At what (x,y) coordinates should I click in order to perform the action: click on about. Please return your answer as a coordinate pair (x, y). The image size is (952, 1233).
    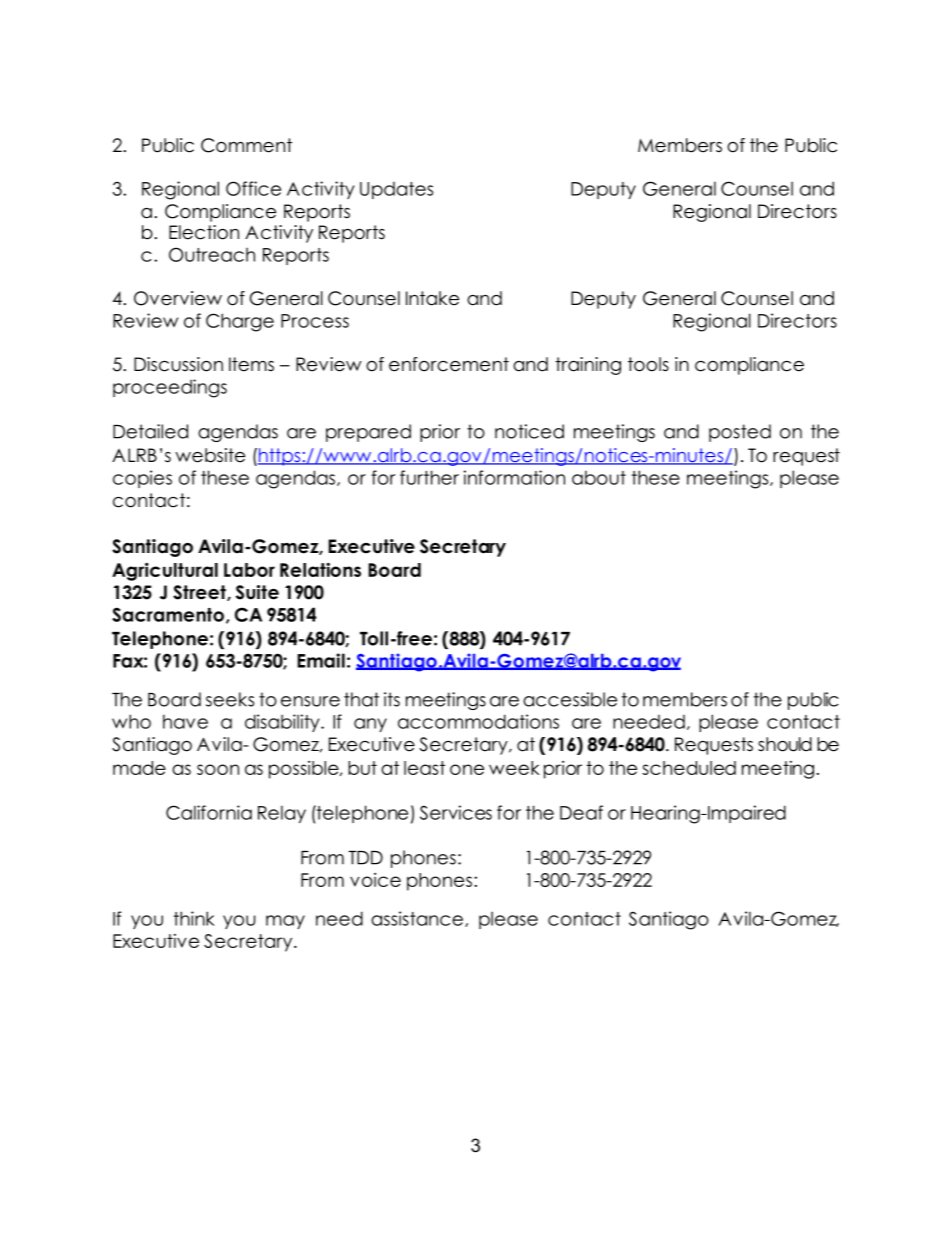
    Looking at the image, I should click on (599, 477).
